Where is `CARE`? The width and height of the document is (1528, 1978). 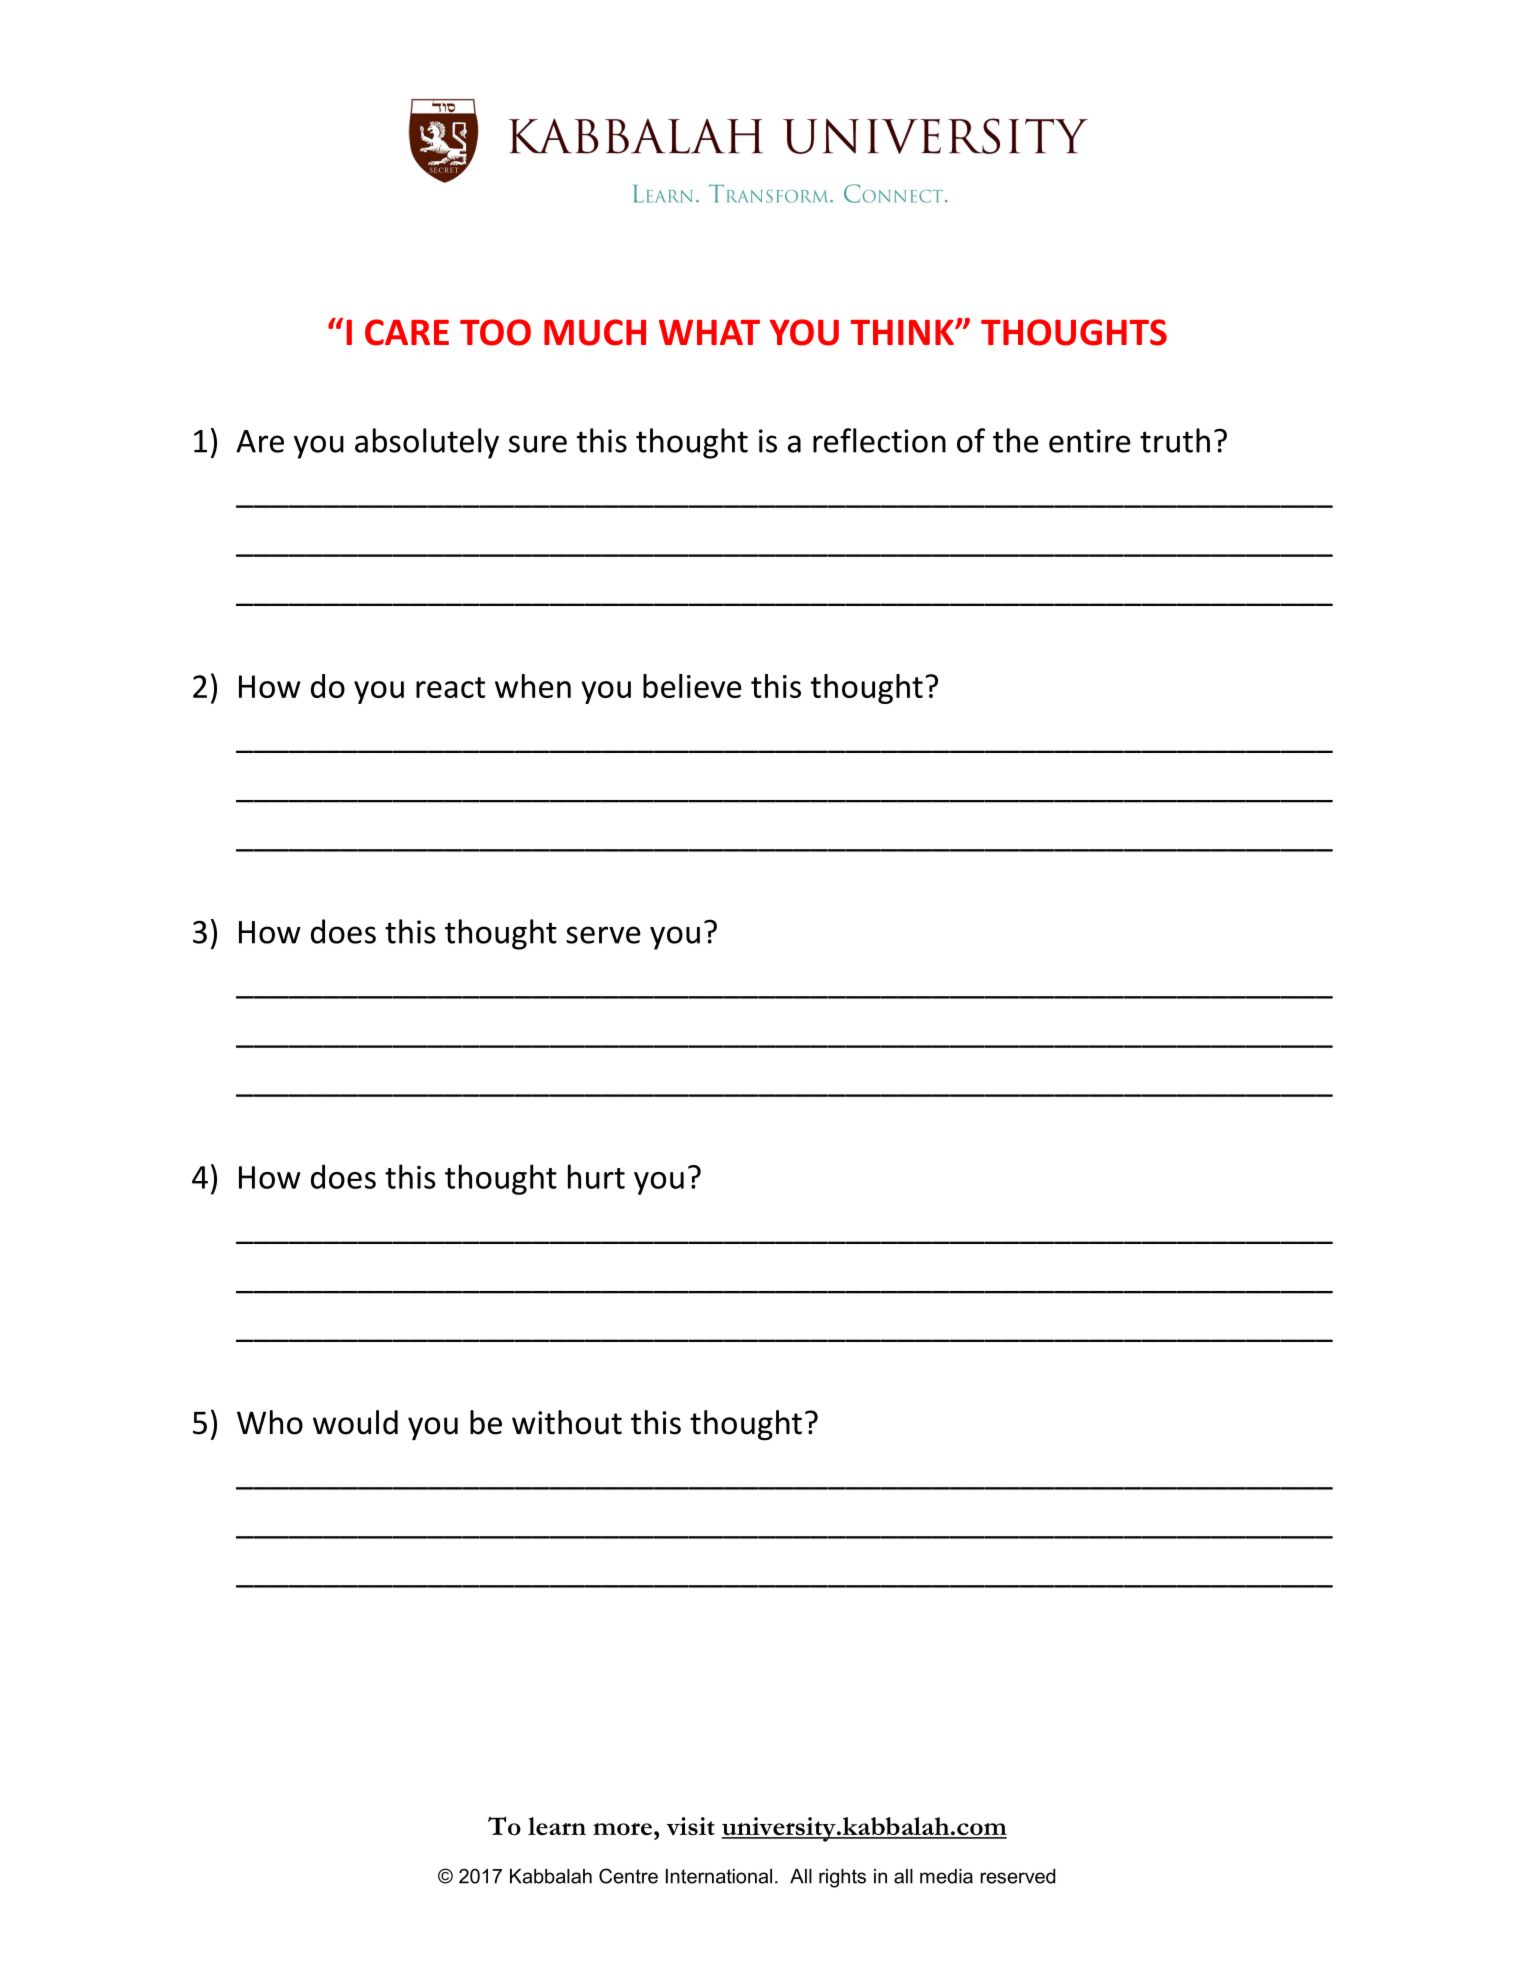
CARE is located at coordinates (407, 332).
